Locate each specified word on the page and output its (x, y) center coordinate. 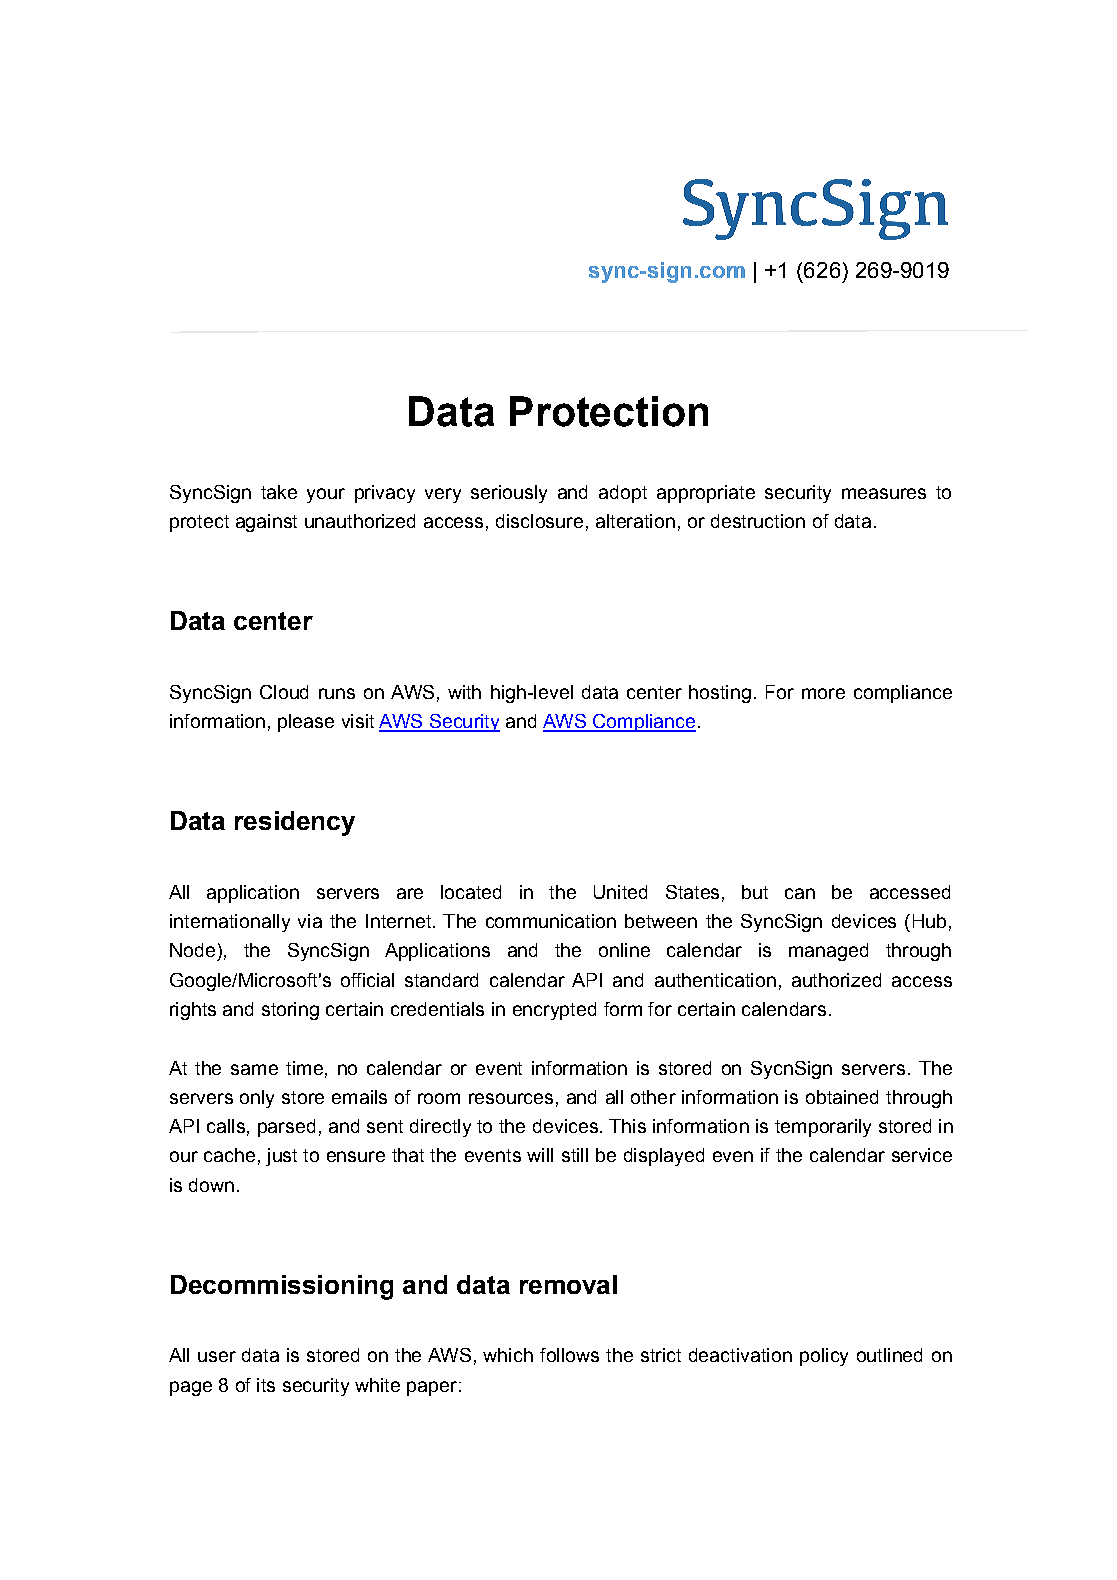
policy (824, 1357)
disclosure (539, 521)
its (266, 1385)
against (266, 523)
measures (884, 493)
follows (569, 1355)
